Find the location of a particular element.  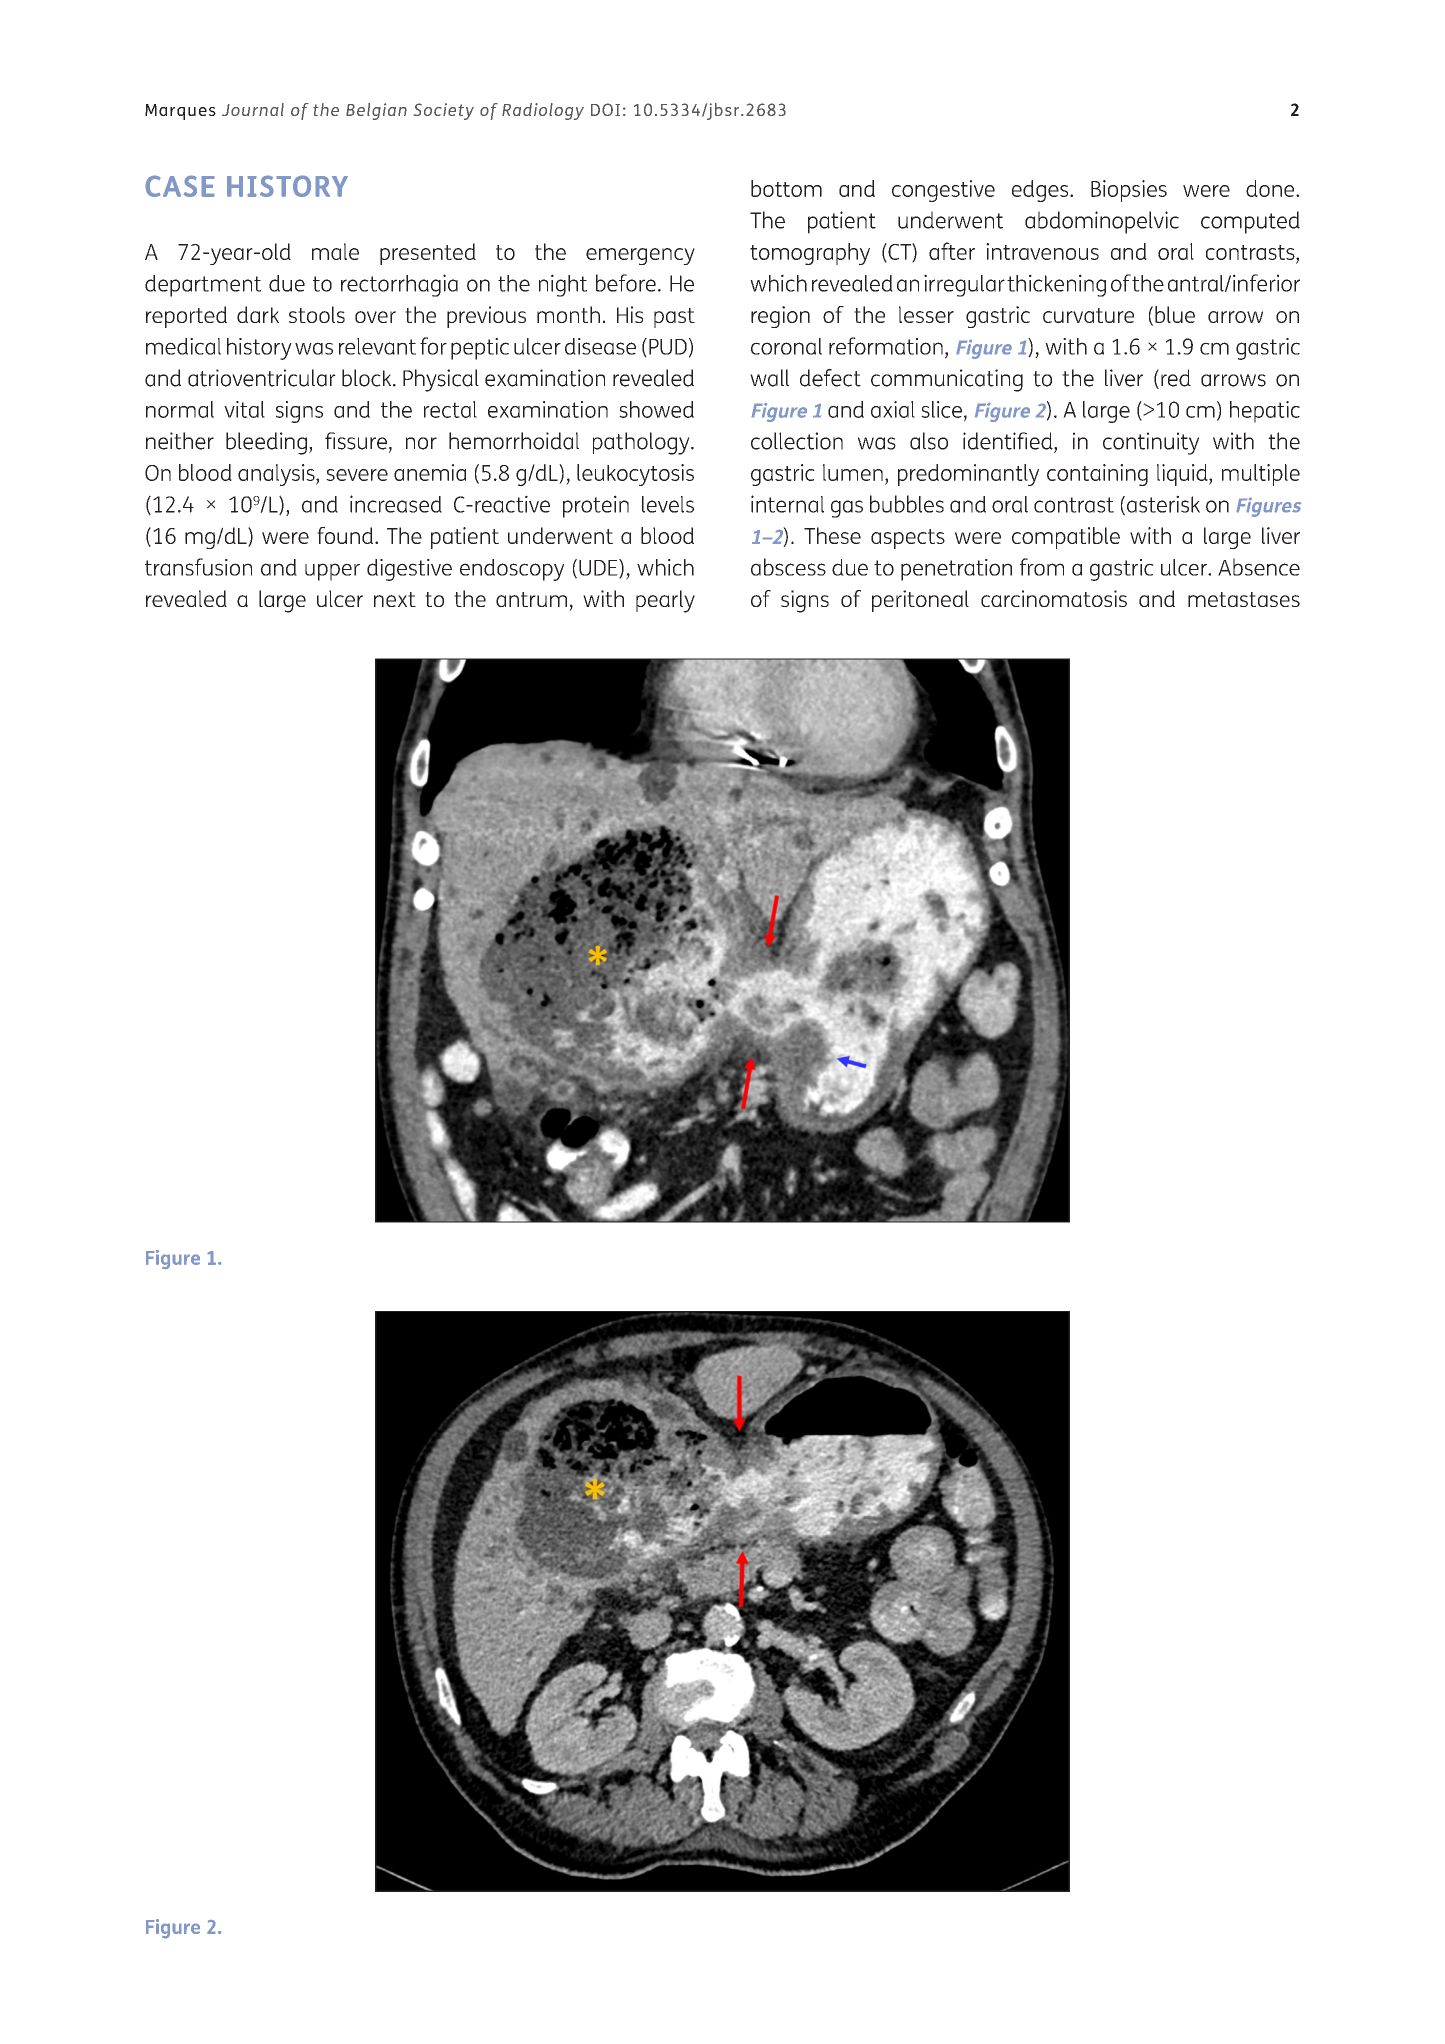

Biopsies is located at coordinates (1129, 191).
